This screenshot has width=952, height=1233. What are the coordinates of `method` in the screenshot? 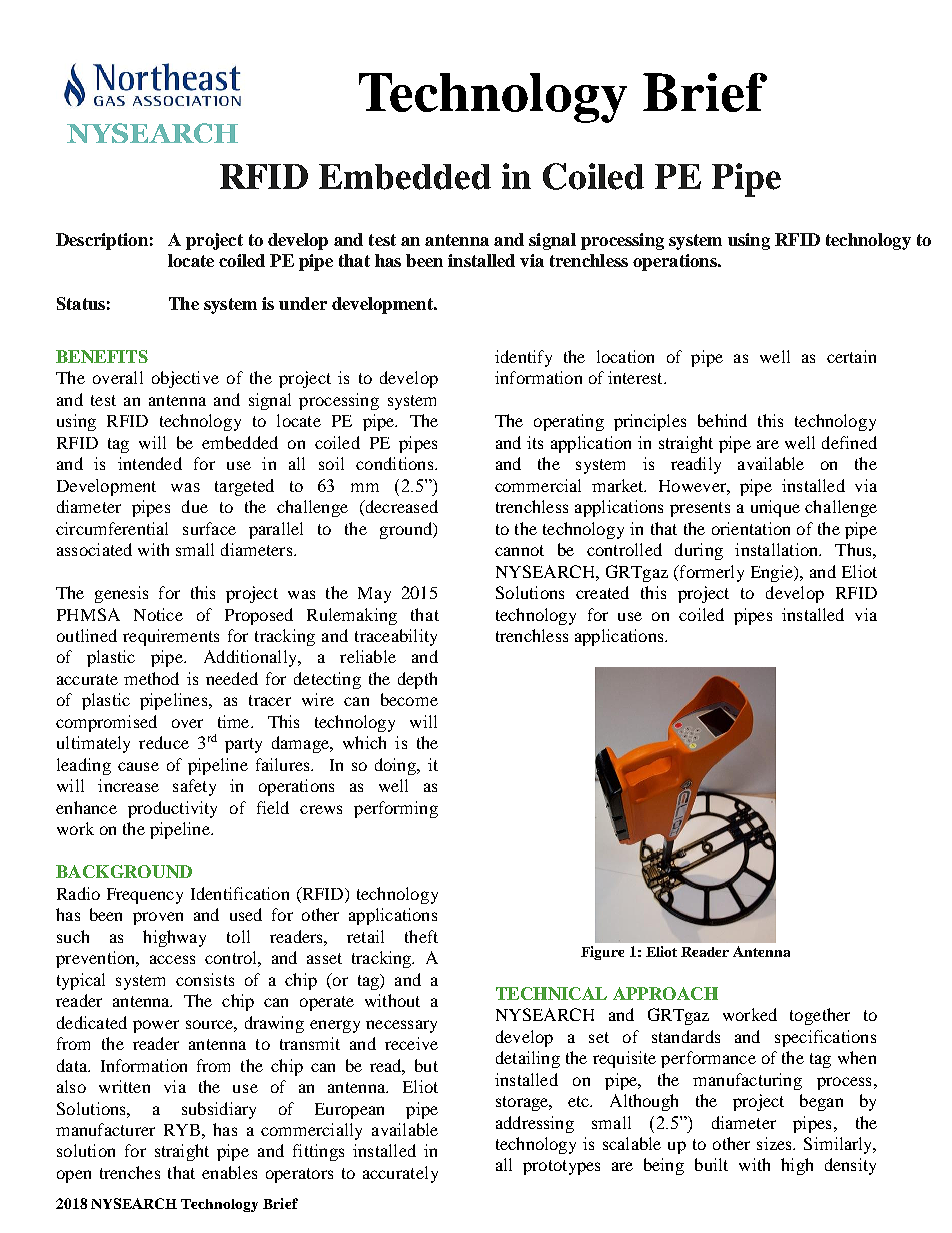 It's located at (151, 678).
